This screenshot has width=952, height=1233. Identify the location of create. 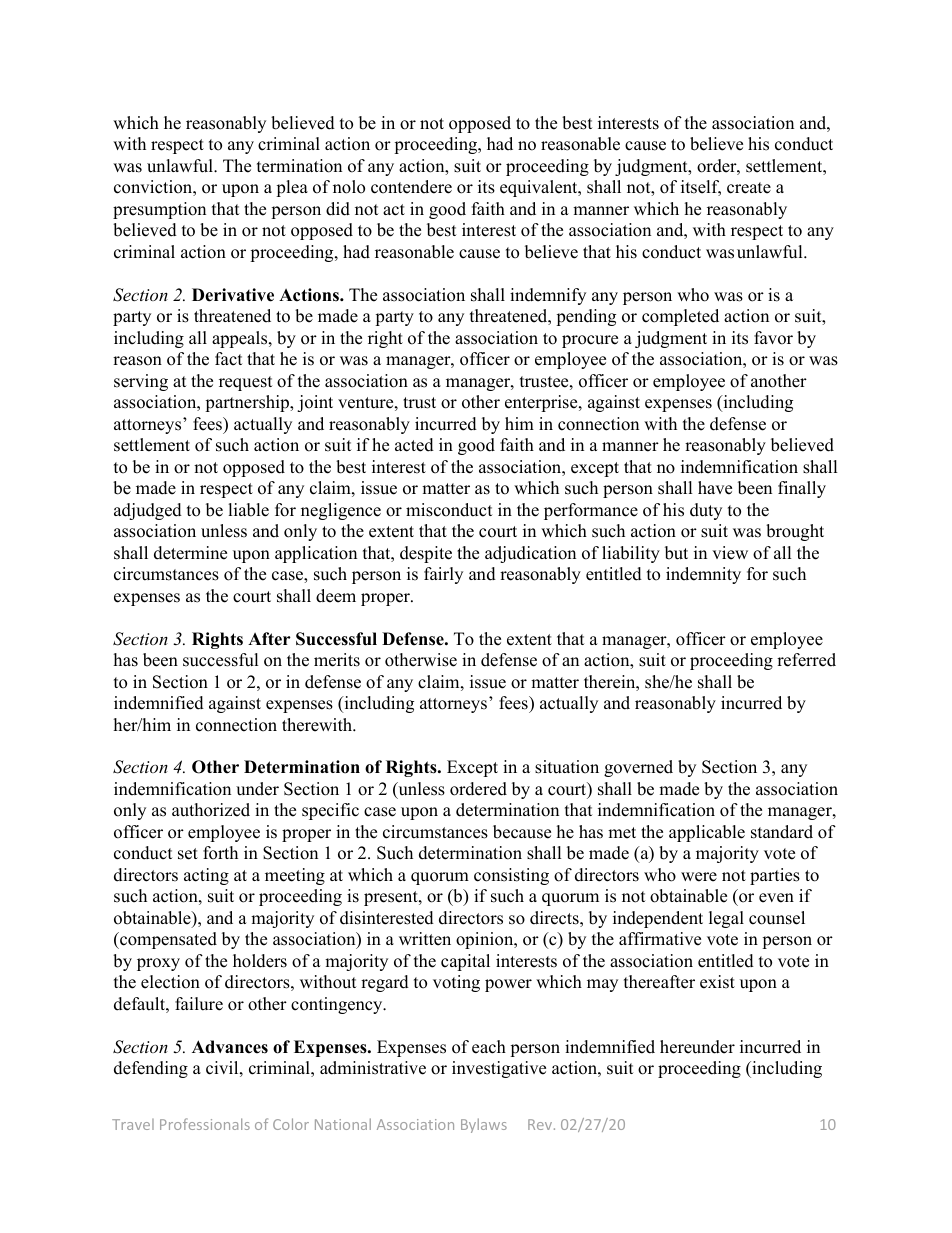
(749, 188).
